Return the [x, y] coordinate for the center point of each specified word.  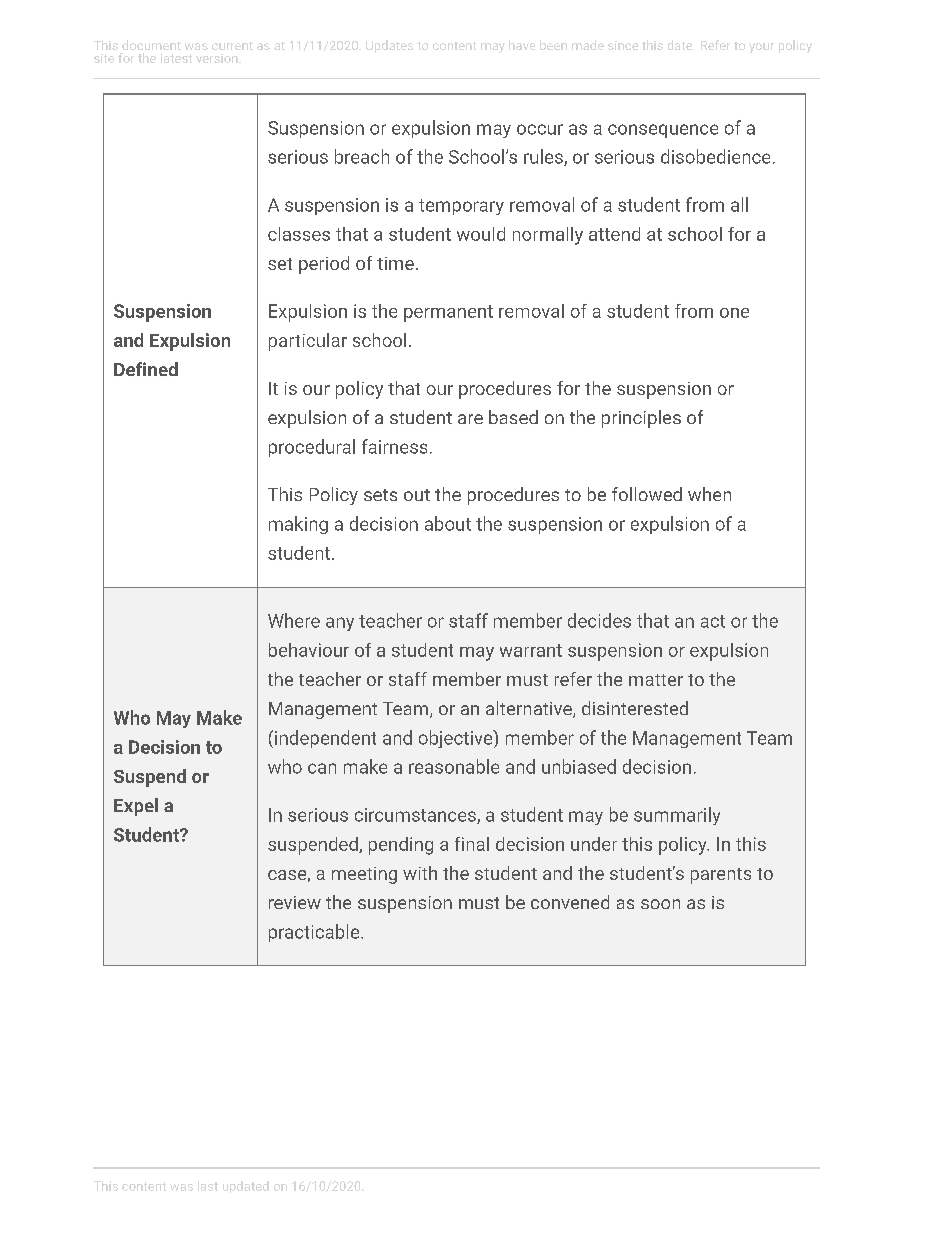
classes [299, 234]
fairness [394, 446]
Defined [146, 369]
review [295, 902]
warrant [531, 650]
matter [656, 680]
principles [641, 419]
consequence [663, 131]
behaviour [309, 650]
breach [362, 156]
